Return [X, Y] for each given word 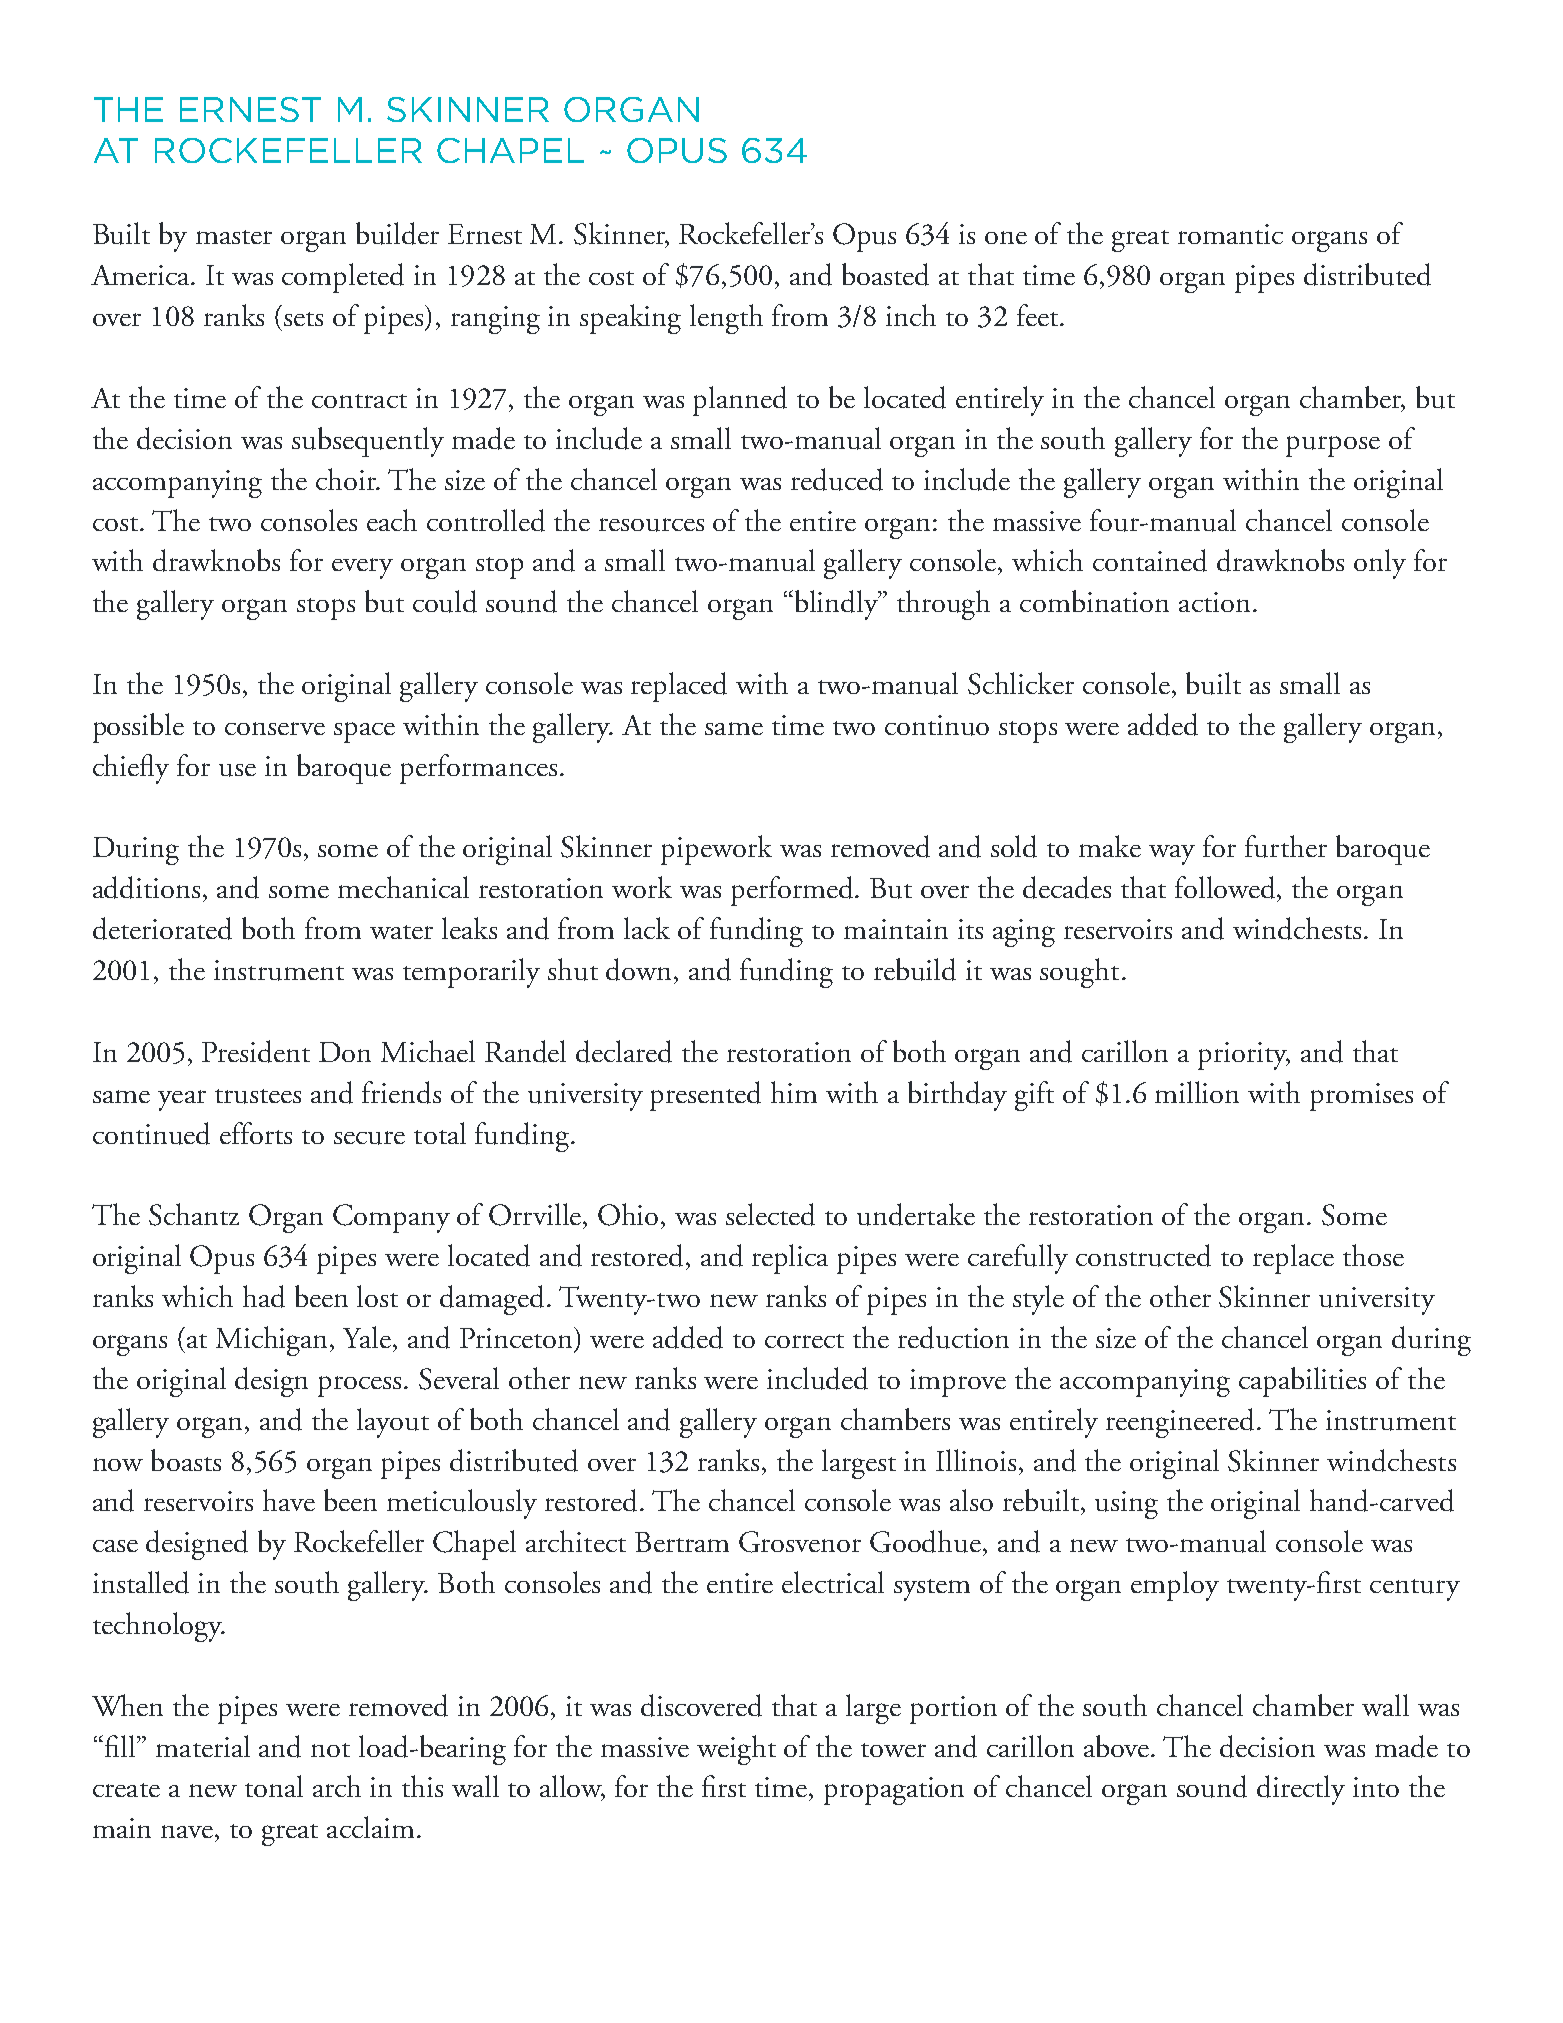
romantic [1230, 234]
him [794, 1092]
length [726, 319]
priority [1244, 1056]
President [256, 1051]
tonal [274, 1786]
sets [303, 319]
